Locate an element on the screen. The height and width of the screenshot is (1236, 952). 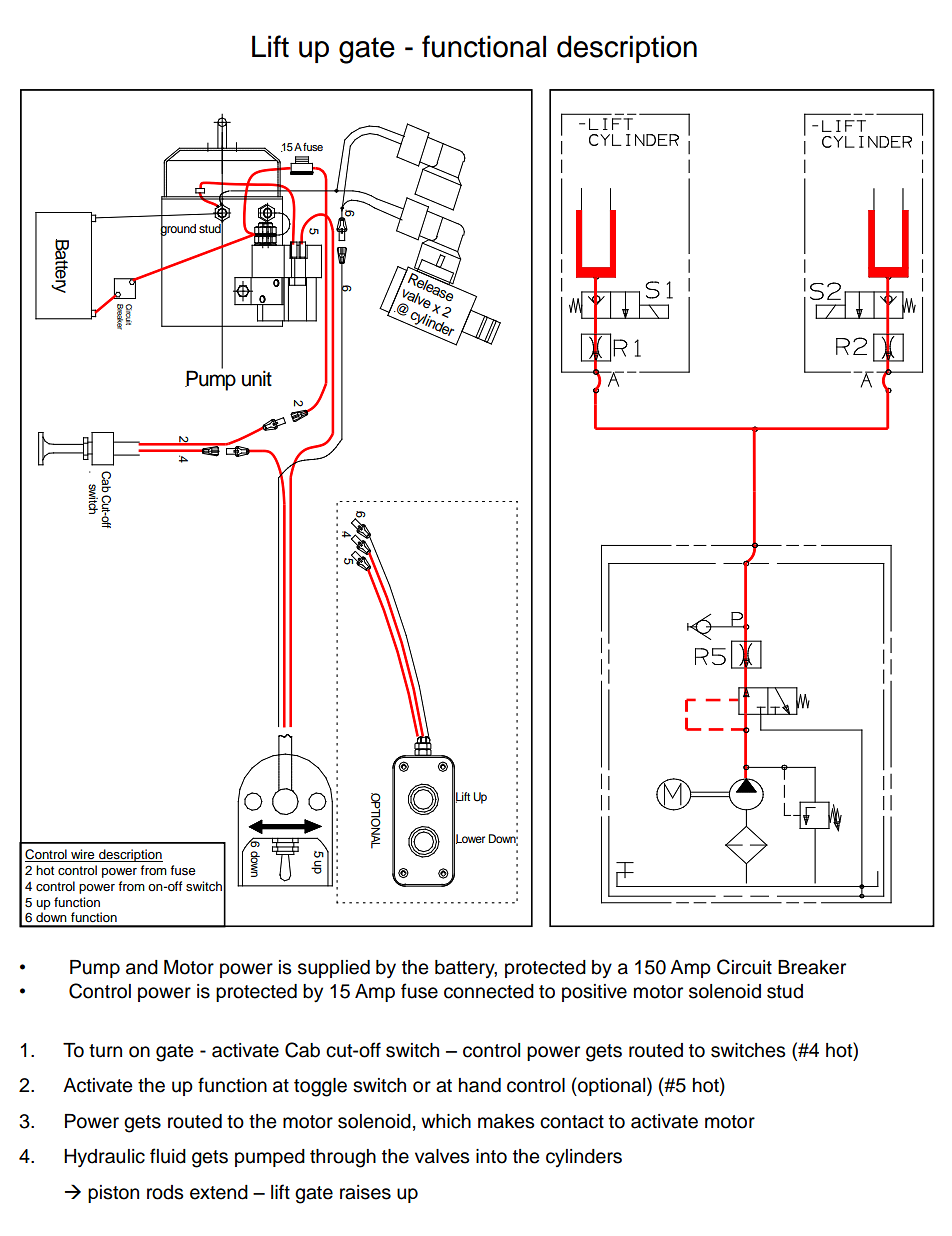
ground is located at coordinates (178, 230).
